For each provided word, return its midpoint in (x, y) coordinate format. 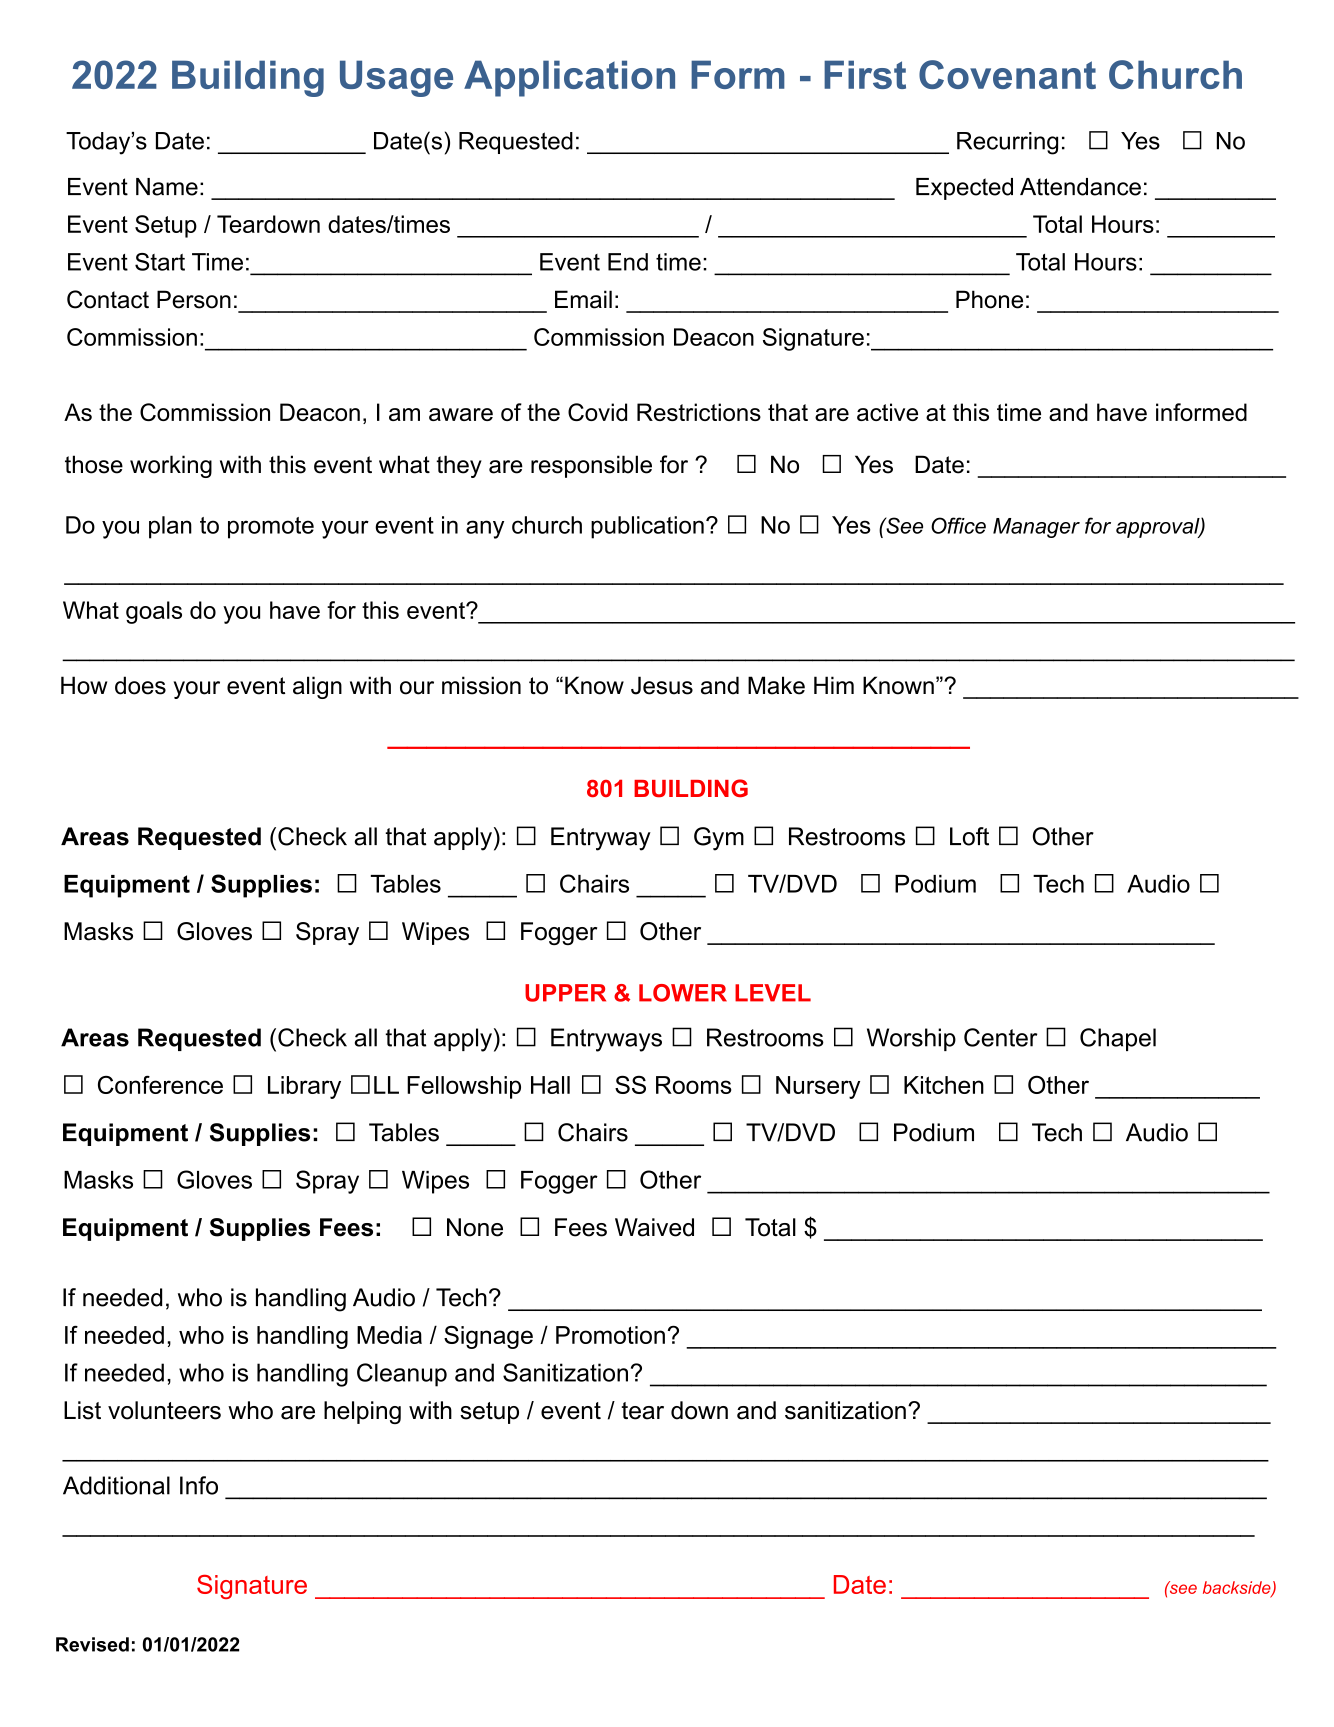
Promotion (610, 1335)
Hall (550, 1085)
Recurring (1007, 143)
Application (569, 78)
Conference (160, 1085)
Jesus (662, 685)
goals (154, 612)
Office (958, 525)
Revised (92, 1644)
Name (167, 187)
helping (362, 1412)
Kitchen (944, 1085)
